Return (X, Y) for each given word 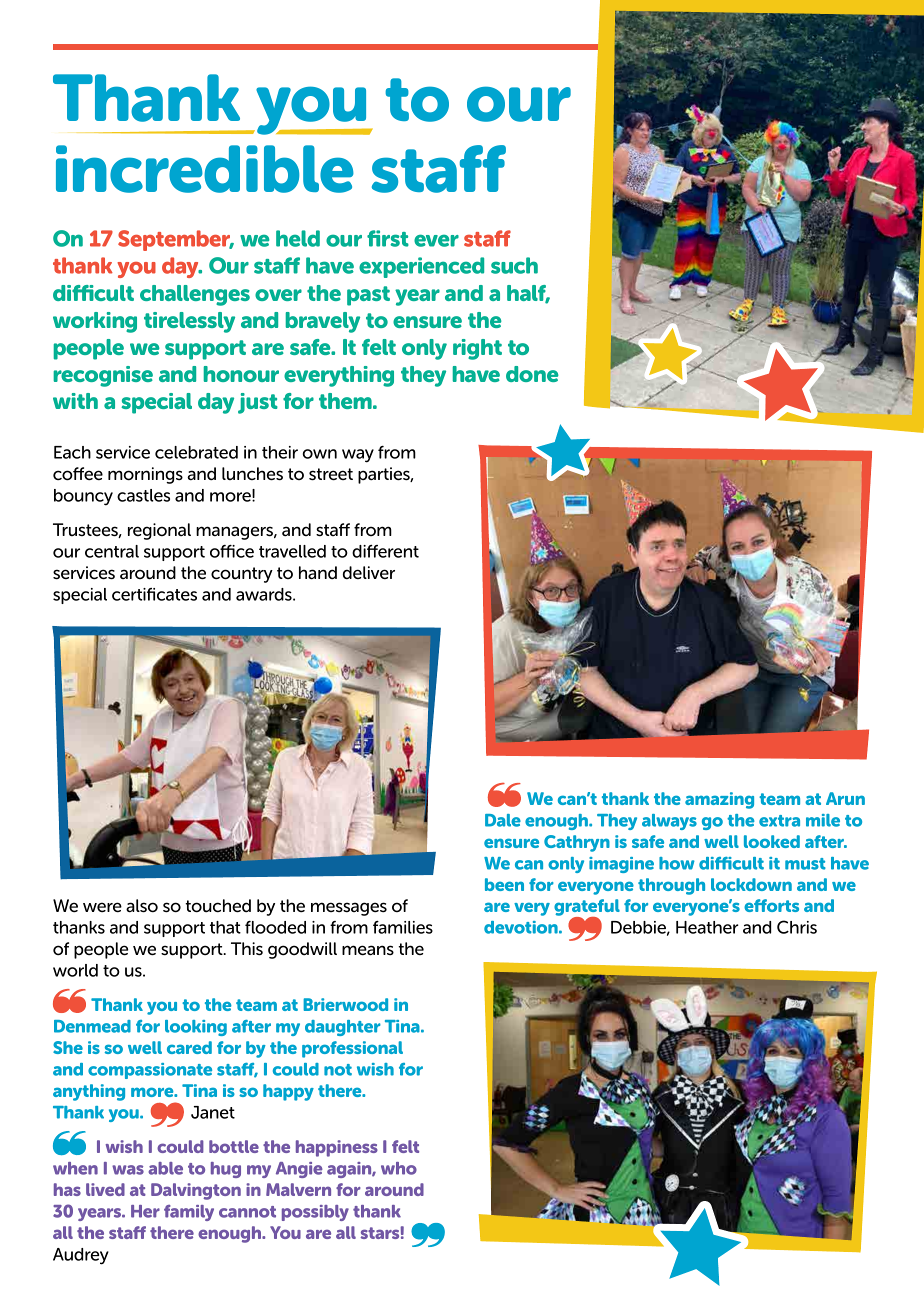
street (331, 474)
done (532, 374)
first (388, 238)
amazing (719, 800)
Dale (503, 820)
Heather (707, 927)
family (189, 1213)
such (514, 265)
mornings (145, 475)
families (403, 927)
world (75, 970)
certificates (154, 594)
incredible (205, 169)
